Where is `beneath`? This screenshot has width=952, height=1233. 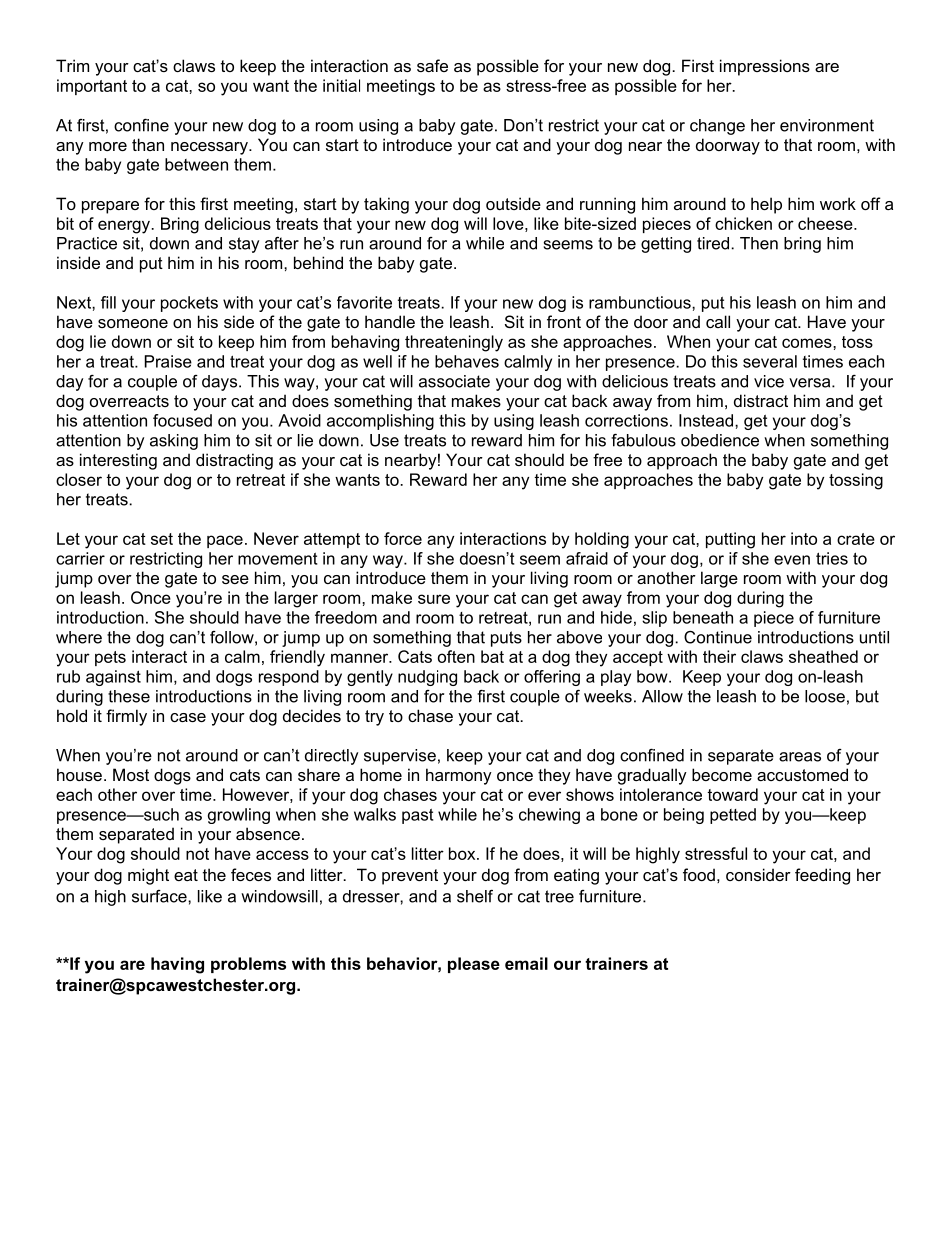
beneath is located at coordinates (703, 617).
